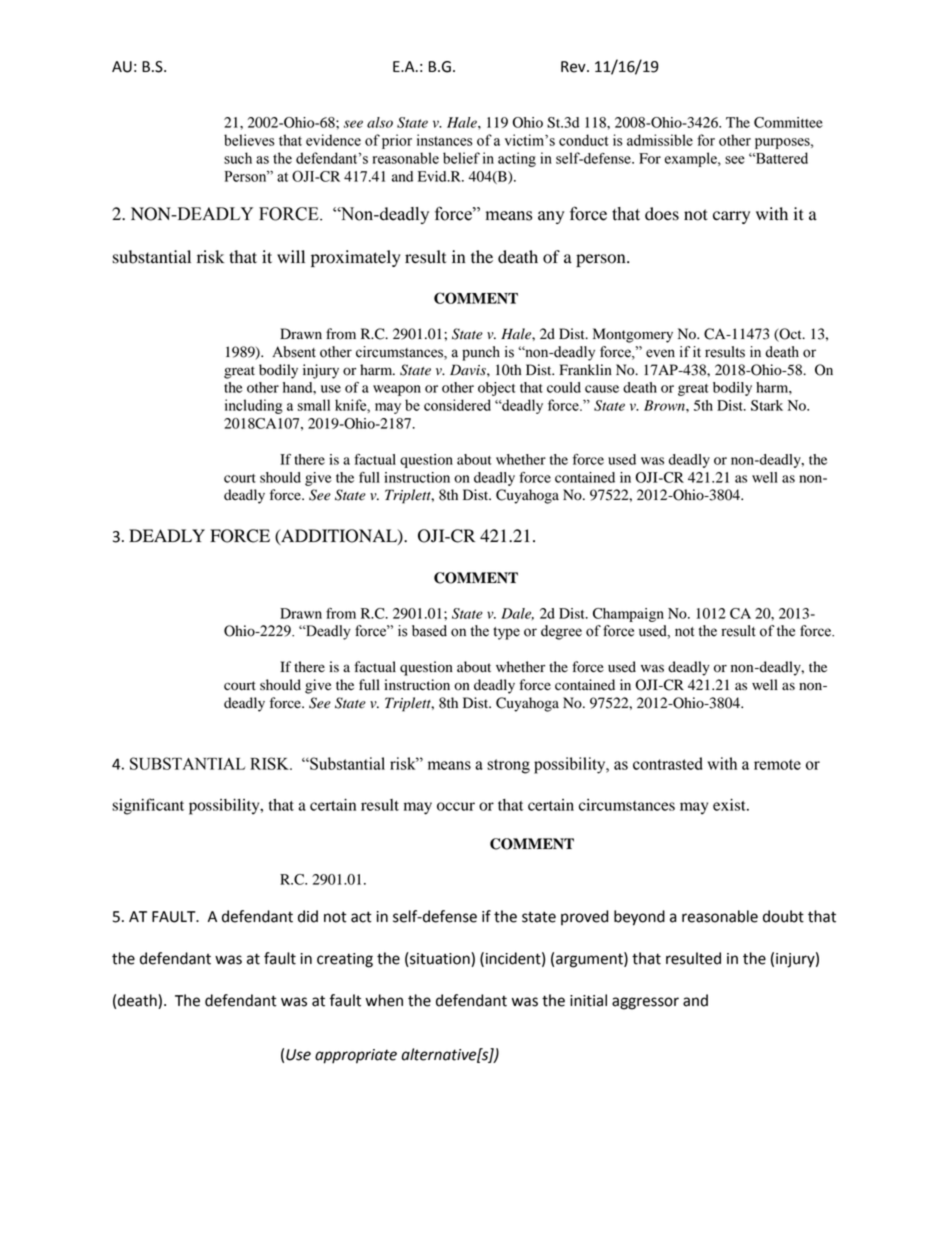 Image resolution: width=952 pixels, height=1233 pixels. What do you see at coordinates (249, 140) in the screenshot?
I see `believes` at bounding box center [249, 140].
